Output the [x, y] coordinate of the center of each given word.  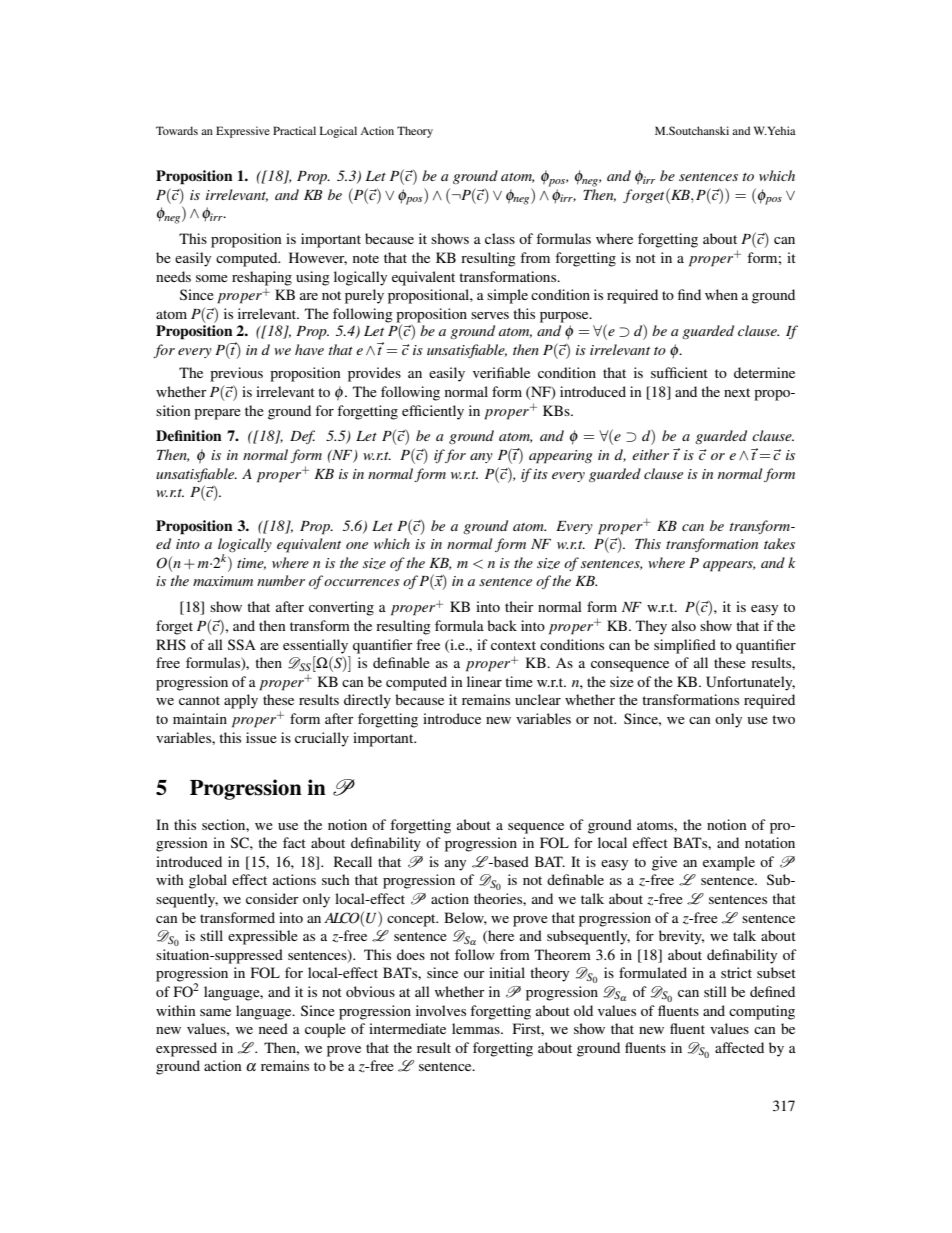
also [684, 625]
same [215, 1012]
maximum [223, 581]
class [500, 238]
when [721, 294]
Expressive [243, 132]
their [519, 606]
